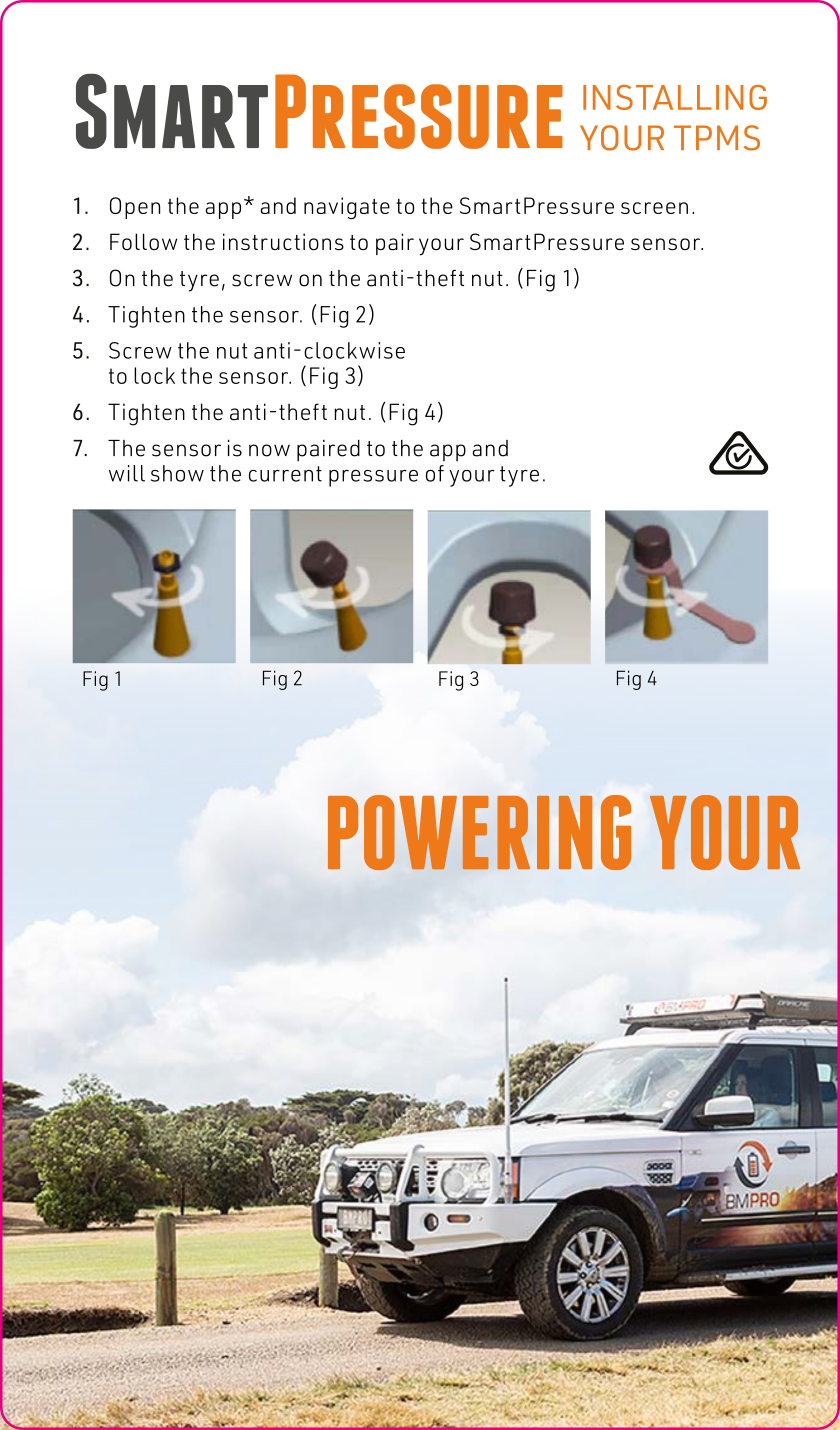 This screenshot has width=840, height=1430. What do you see at coordinates (135, 208) in the screenshot?
I see `Open` at bounding box center [135, 208].
